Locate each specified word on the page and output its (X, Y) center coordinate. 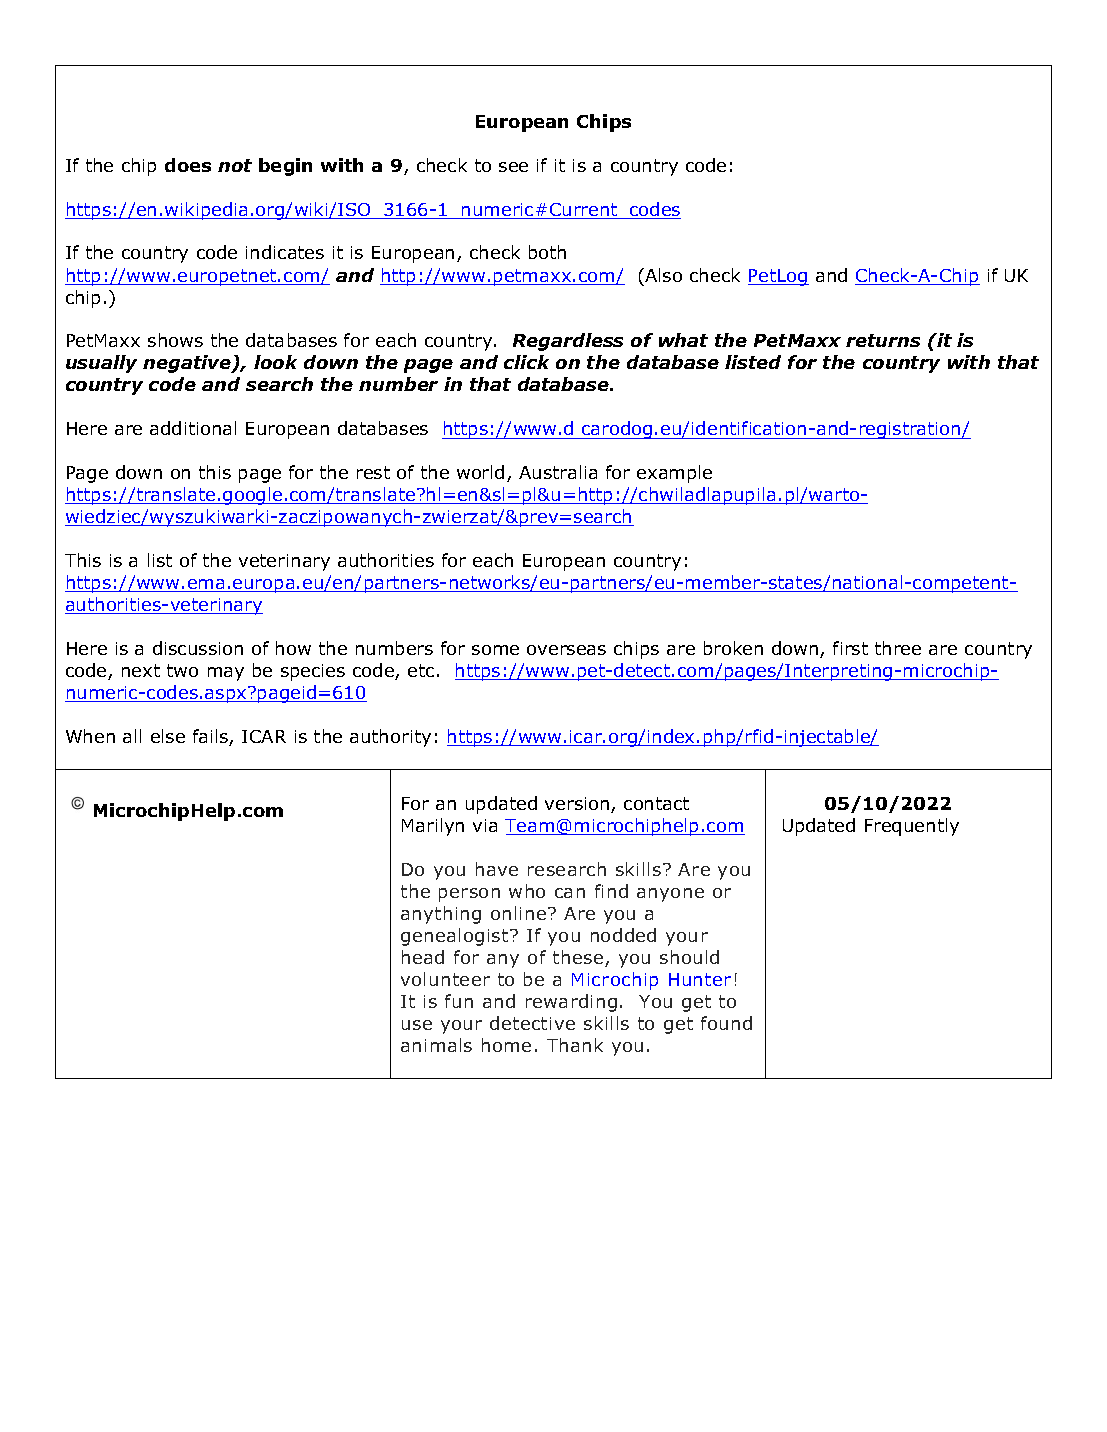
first (850, 648)
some (495, 650)
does (188, 165)
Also (662, 275)
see (513, 167)
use (417, 1025)
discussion (198, 648)
